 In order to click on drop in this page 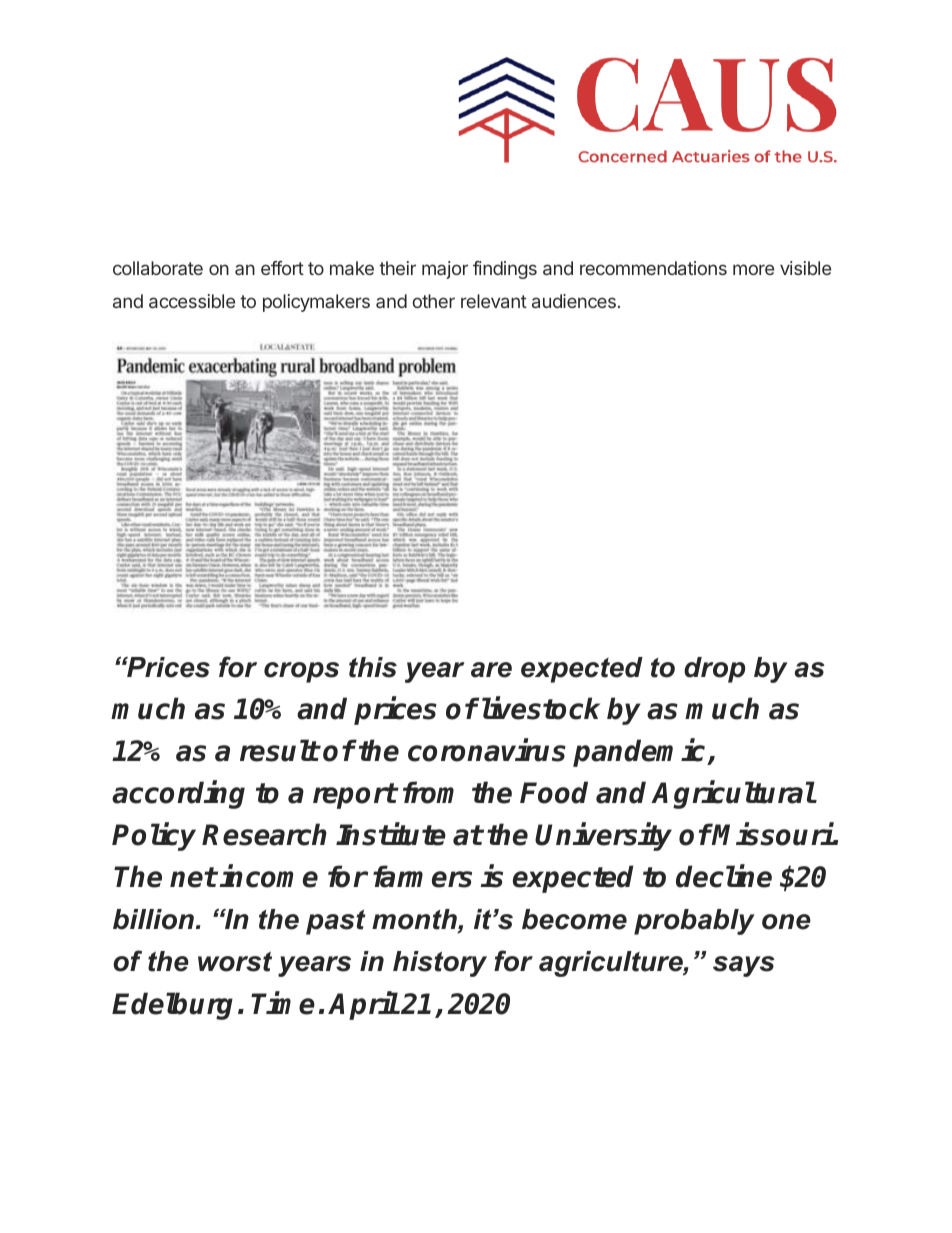, I will do `click(714, 670)`.
